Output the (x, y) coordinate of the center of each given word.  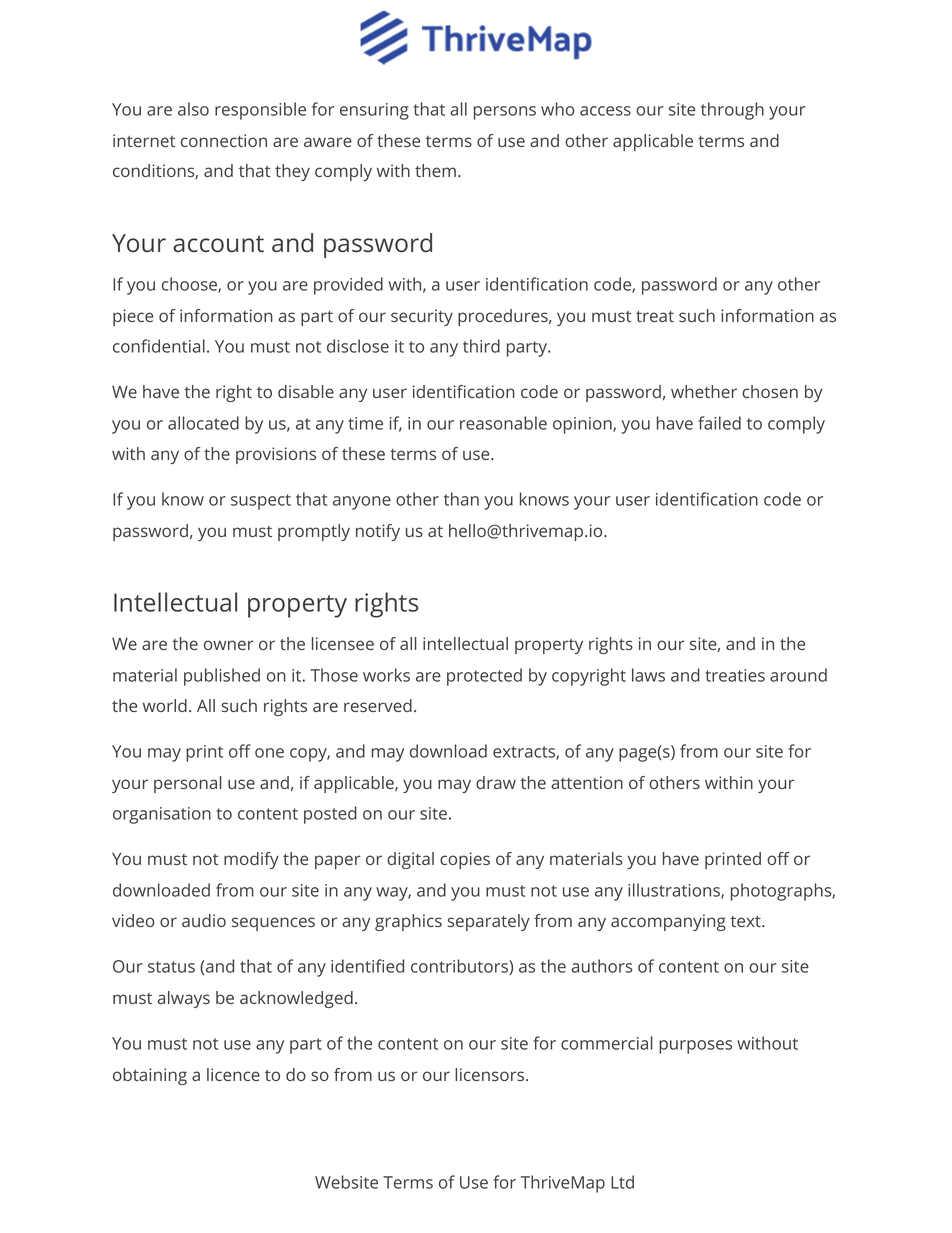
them (435, 170)
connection (224, 140)
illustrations (675, 891)
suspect (261, 502)
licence (233, 1074)
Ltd (622, 1182)
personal (188, 784)
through (732, 111)
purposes (695, 1047)
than (461, 499)
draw (496, 782)
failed (719, 423)
